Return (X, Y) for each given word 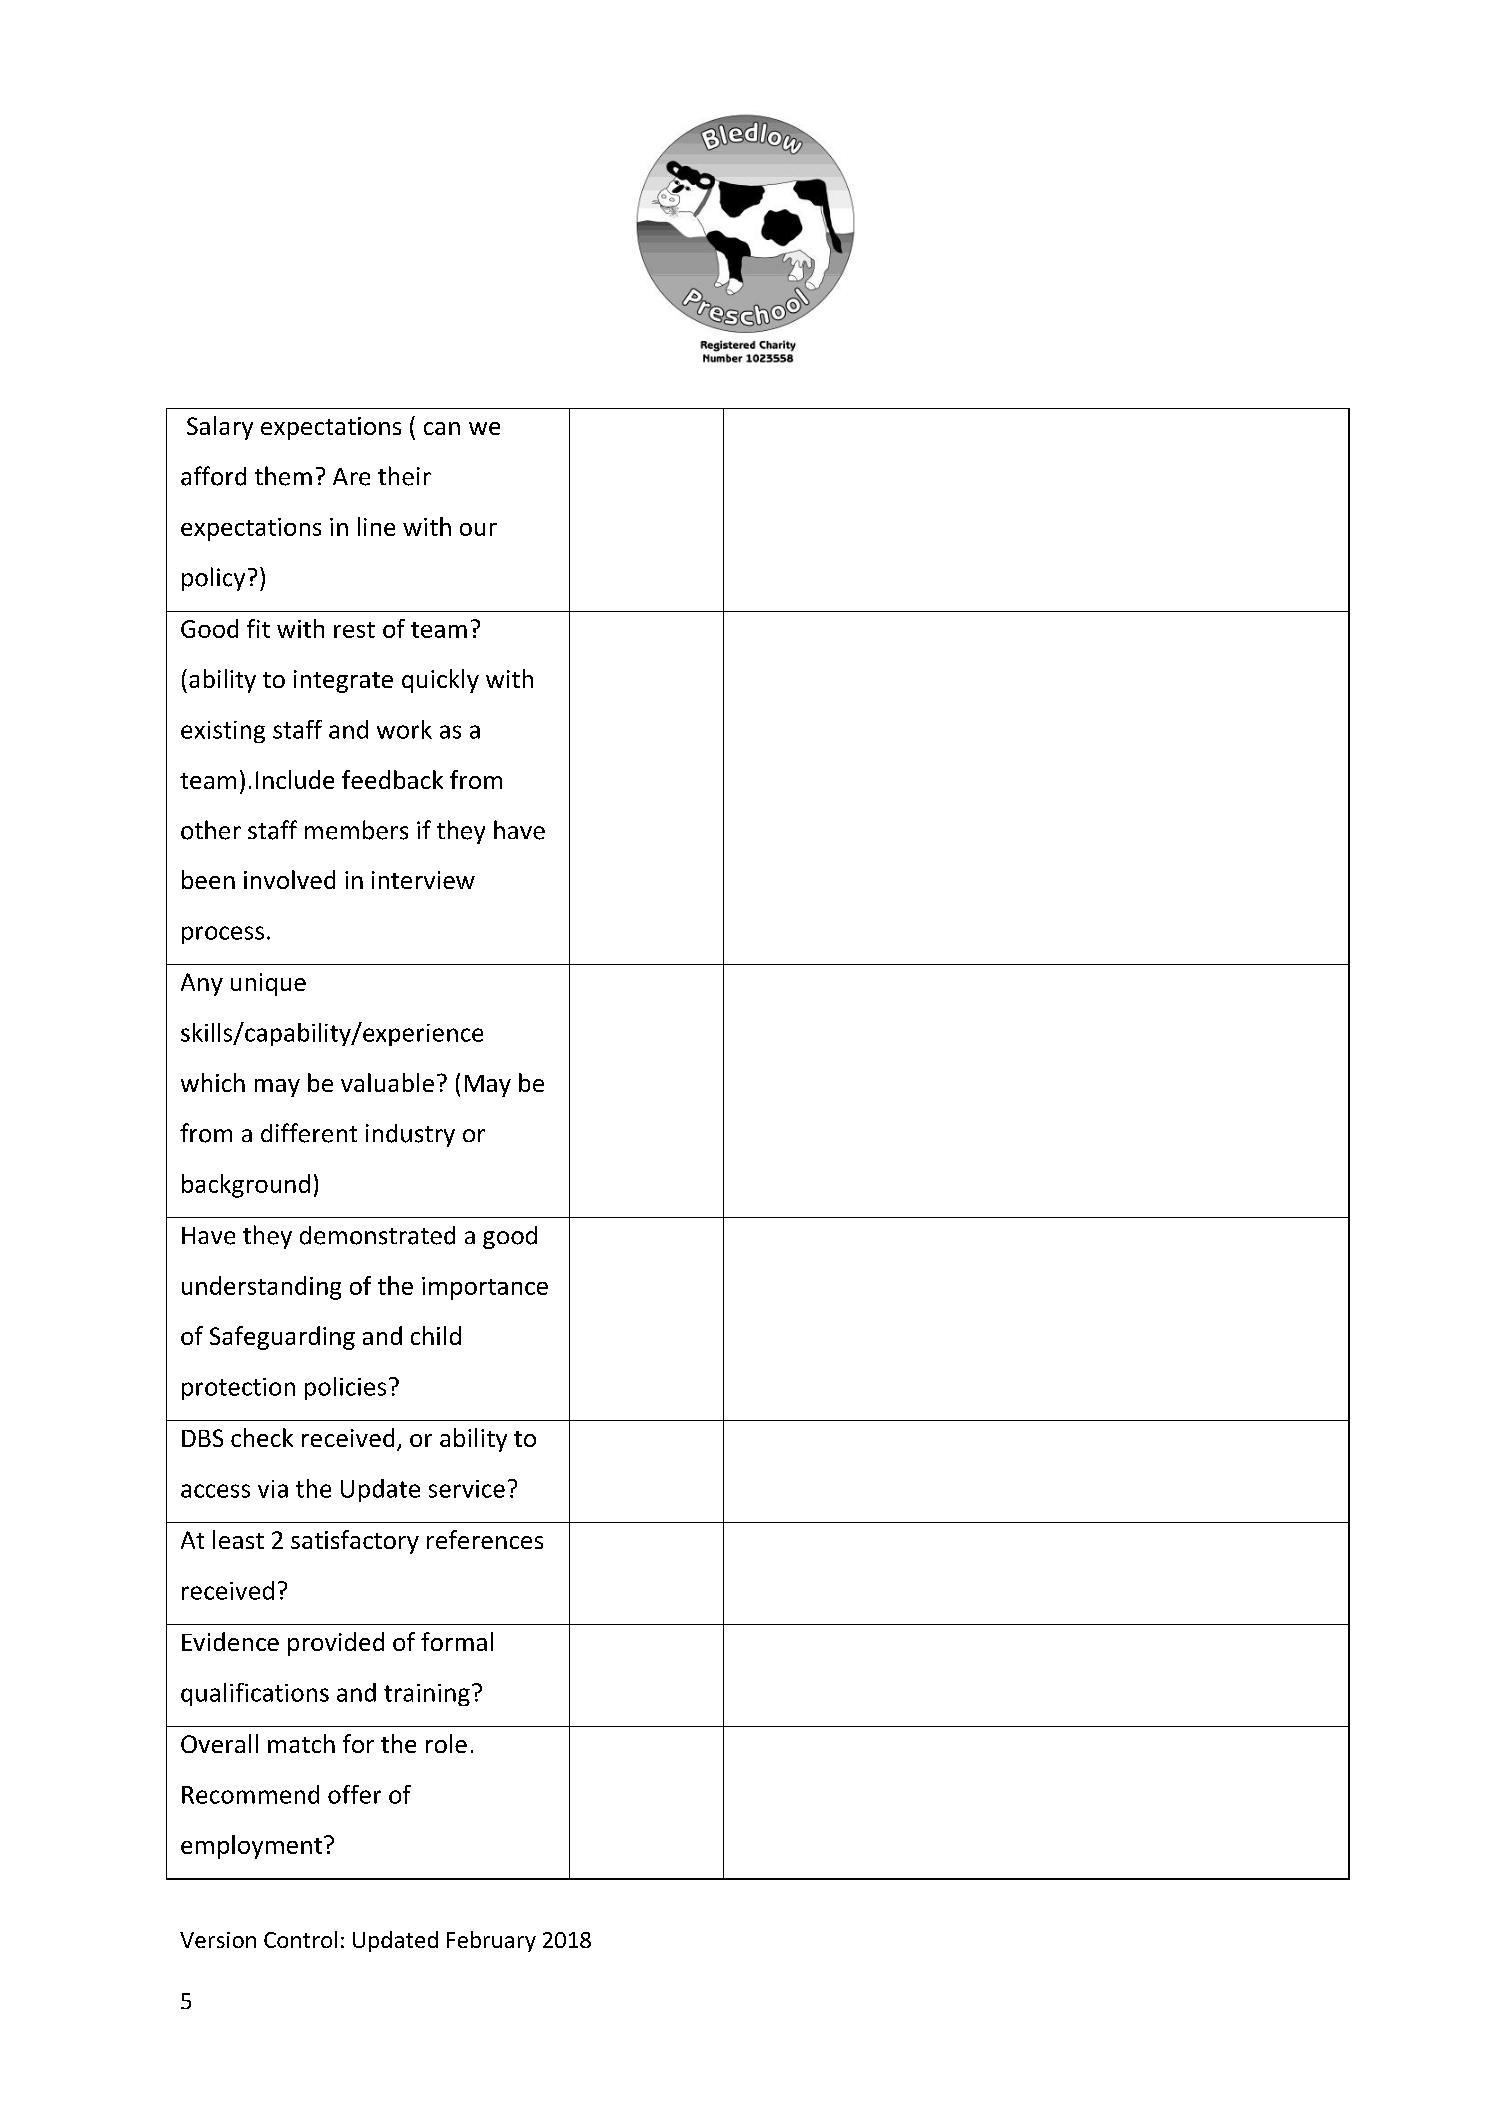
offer (354, 1794)
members (356, 830)
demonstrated (377, 1235)
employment (251, 1847)
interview (423, 880)
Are (351, 477)
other (211, 830)
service (467, 1489)
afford (213, 476)
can (442, 428)
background (246, 1186)
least (238, 1539)
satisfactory (355, 1542)
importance (485, 1288)
